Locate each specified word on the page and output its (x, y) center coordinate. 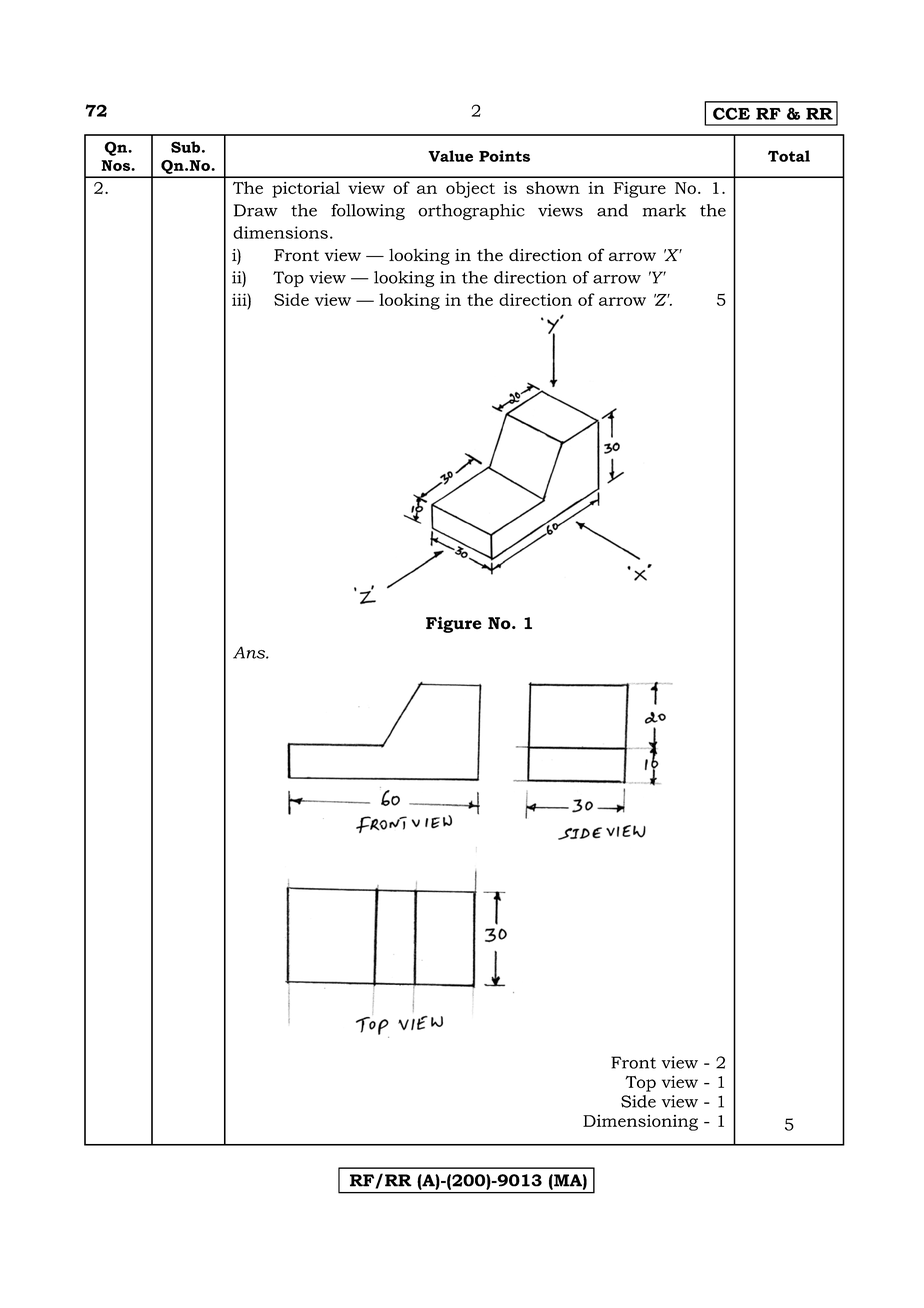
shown (553, 187)
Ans (250, 652)
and (612, 210)
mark (664, 210)
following (368, 212)
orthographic (471, 212)
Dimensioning (640, 1123)
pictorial (306, 189)
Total (789, 156)
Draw (256, 210)
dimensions (280, 232)
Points (504, 156)
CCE (731, 113)
